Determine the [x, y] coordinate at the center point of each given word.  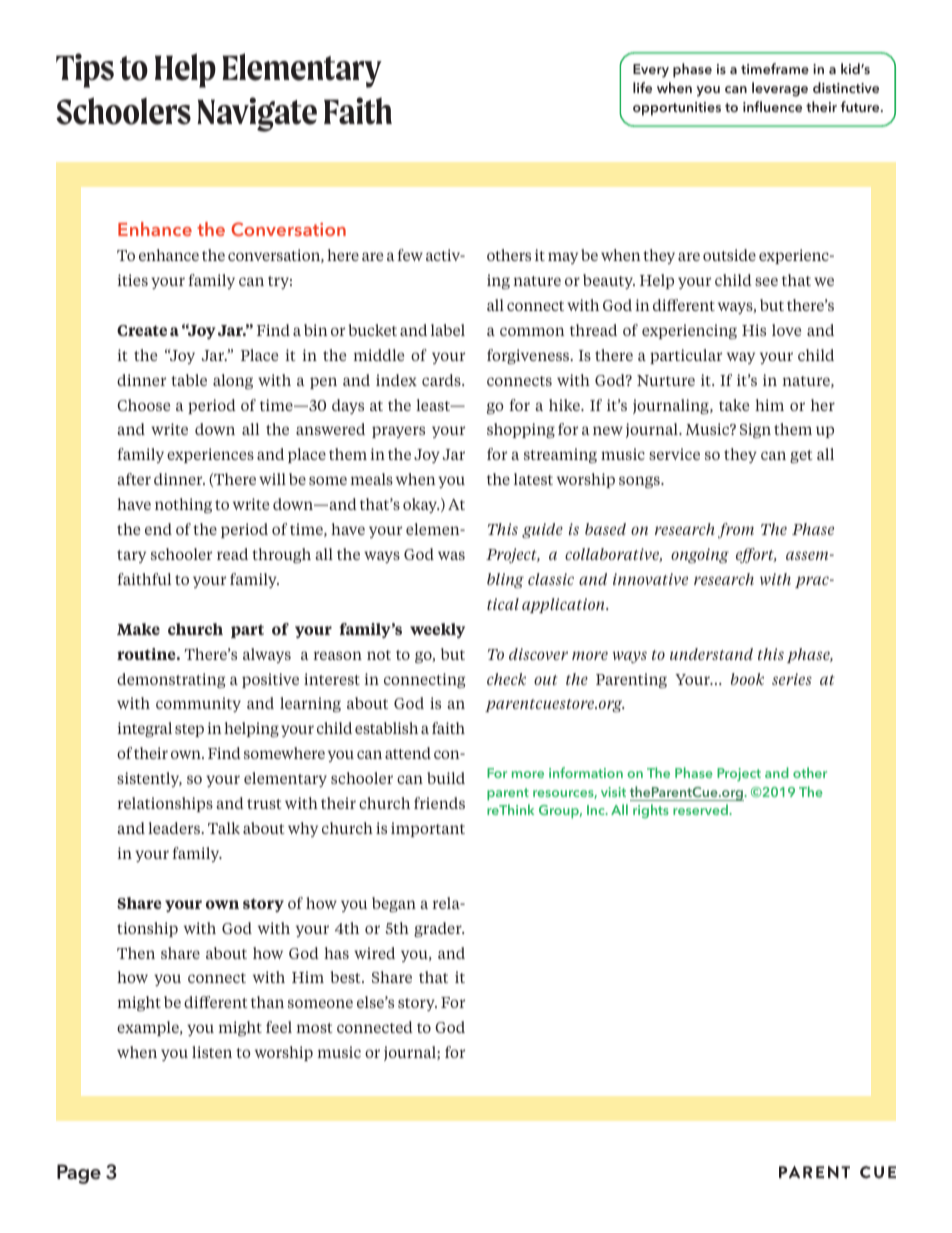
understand [711, 654]
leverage [780, 89]
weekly [437, 630]
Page [79, 1174]
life [642, 87]
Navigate [257, 114]
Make [138, 629]
